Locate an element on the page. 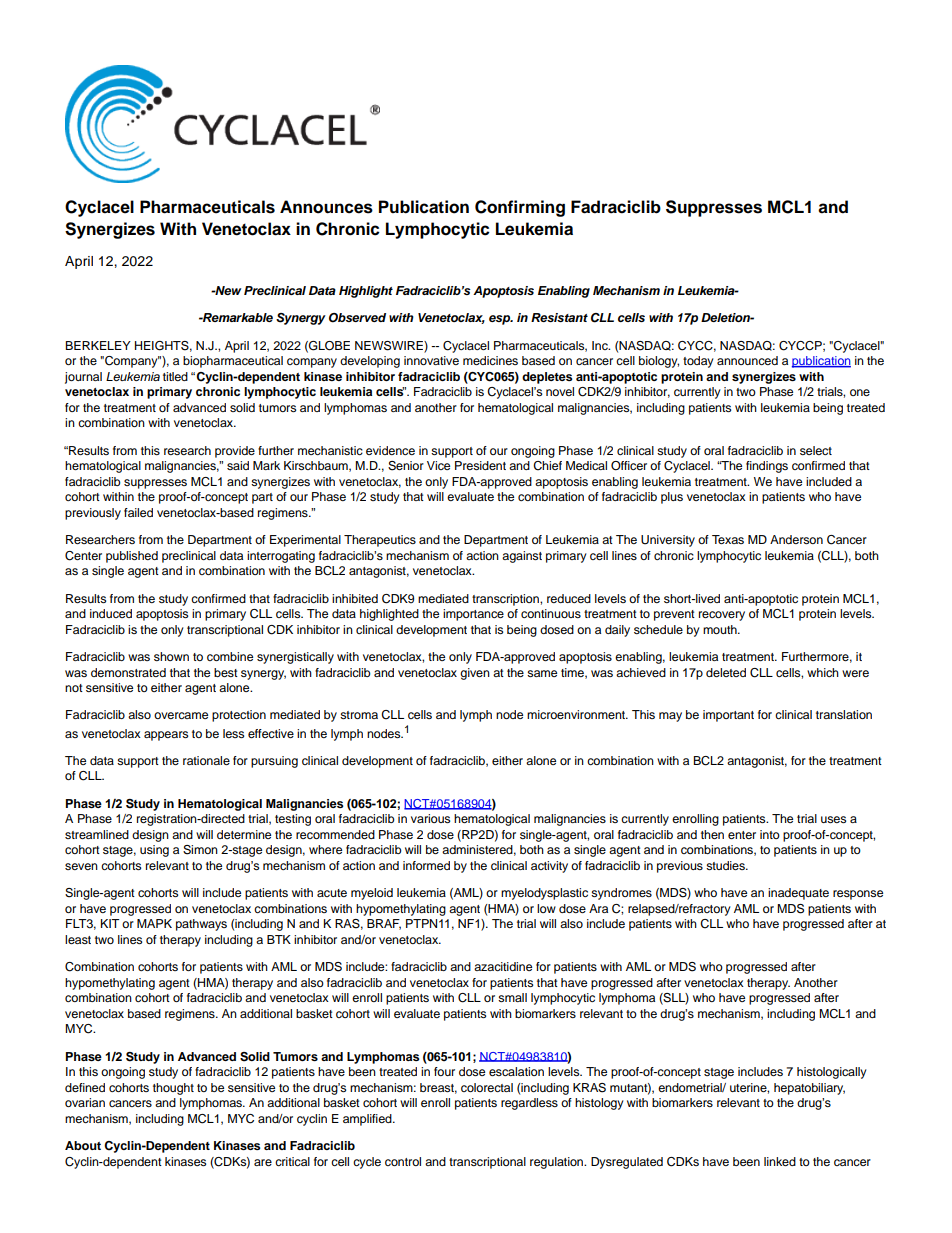 The width and height of the document is (952, 1233). into is located at coordinates (770, 834).
